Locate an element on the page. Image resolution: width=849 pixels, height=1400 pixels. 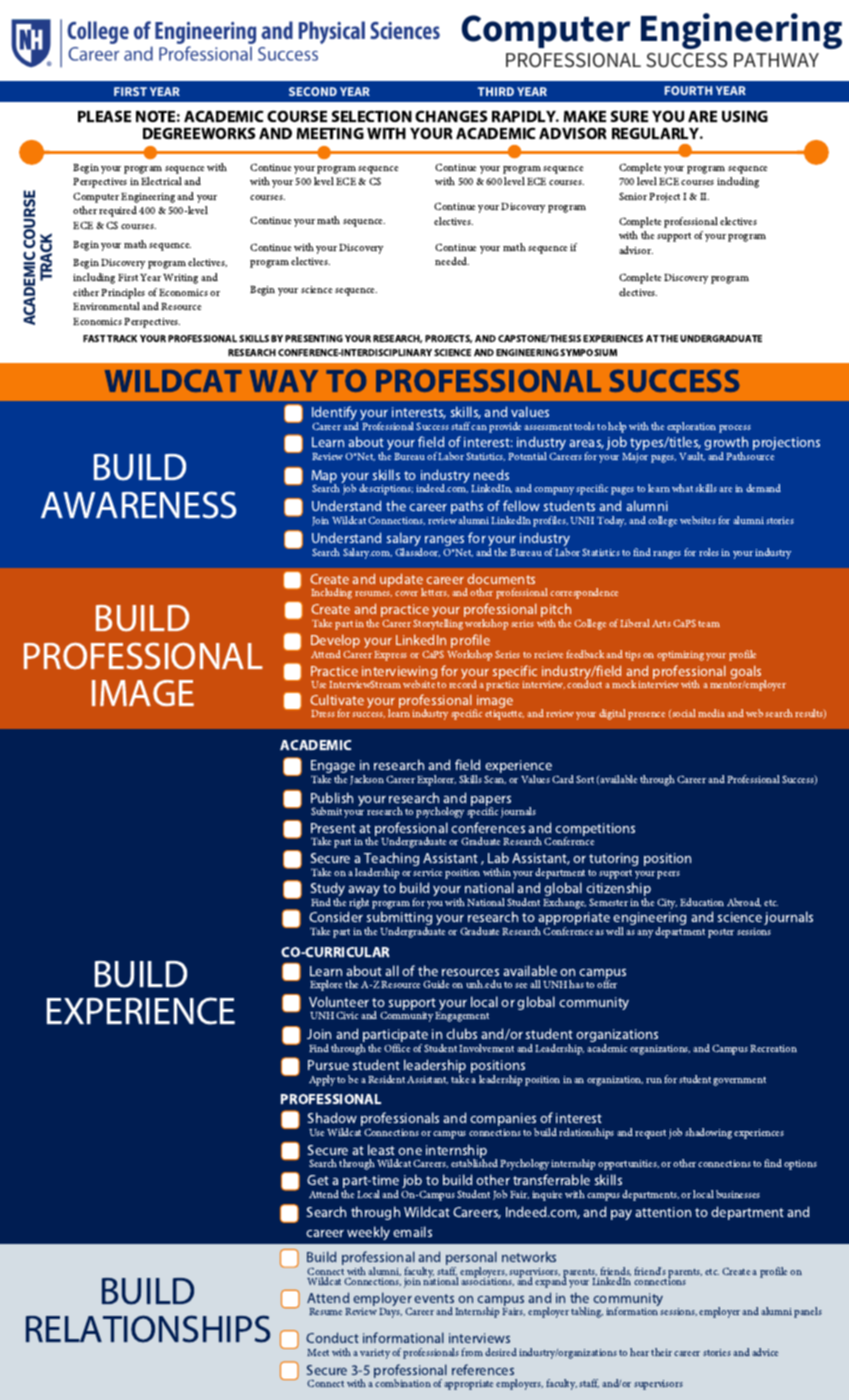
process is located at coordinates (735, 429).
